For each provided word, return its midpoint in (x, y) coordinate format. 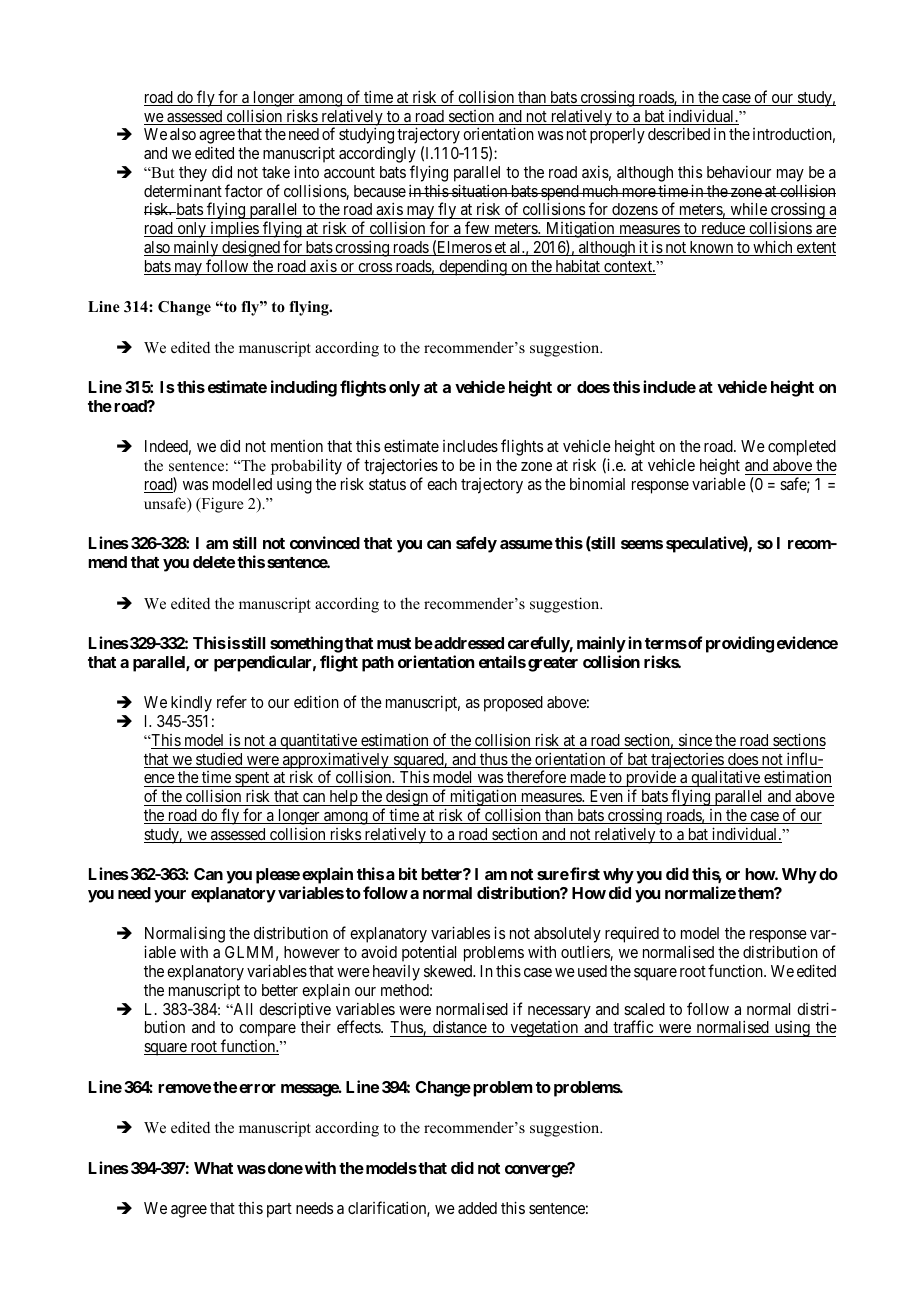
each (442, 484)
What (213, 1168)
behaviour (739, 171)
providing (740, 644)
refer (232, 701)
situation (480, 190)
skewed (449, 971)
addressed (468, 643)
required (632, 934)
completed (802, 448)
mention (297, 446)
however (312, 952)
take (276, 172)
